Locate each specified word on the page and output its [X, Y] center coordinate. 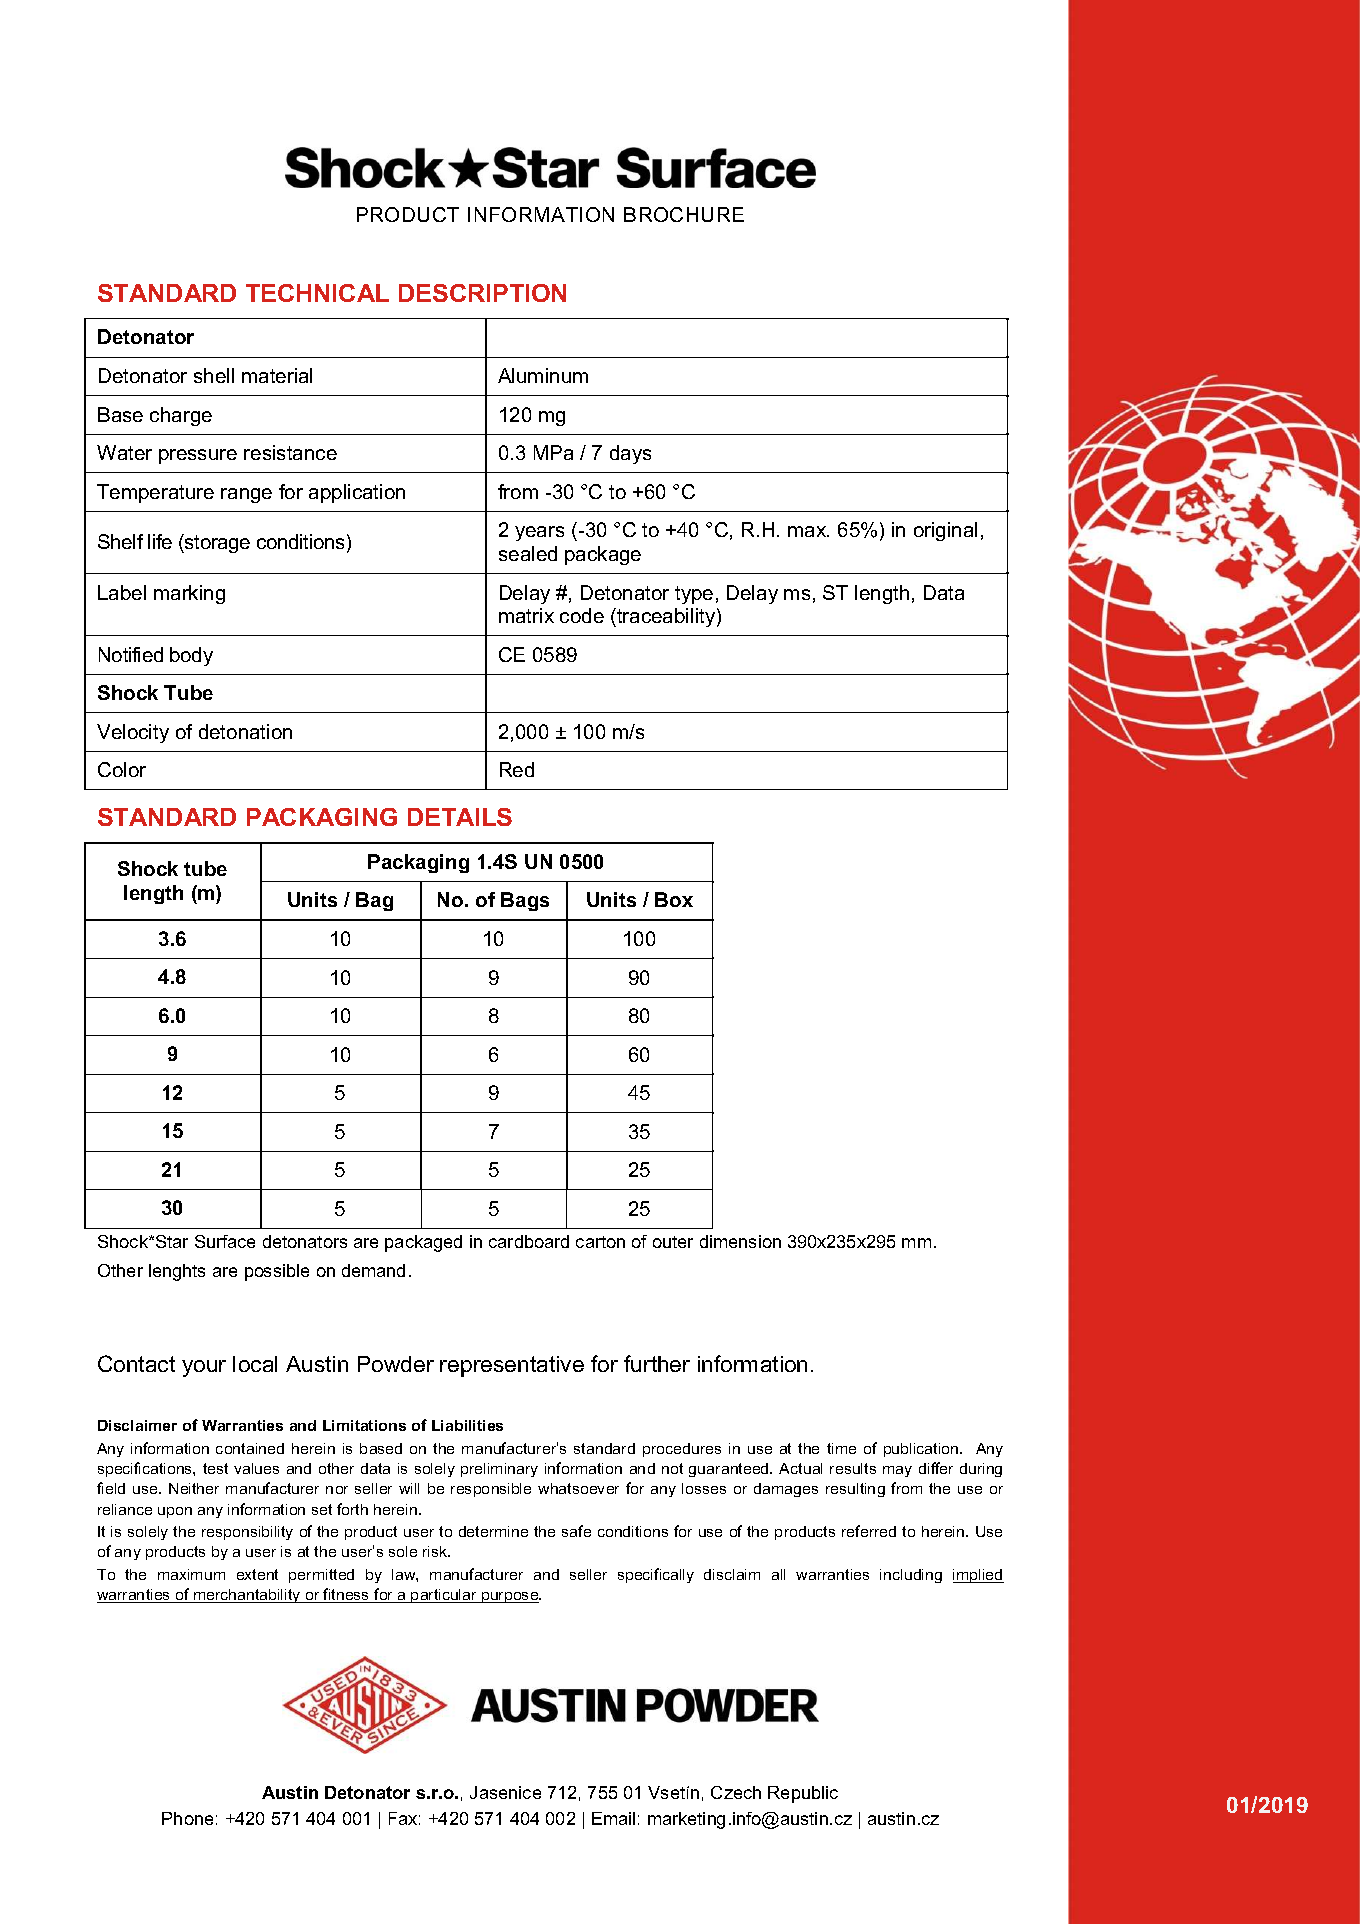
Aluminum [543, 375]
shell [214, 375]
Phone [187, 1818]
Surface [225, 1241]
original [945, 531]
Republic [803, 1794]
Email [613, 1818]
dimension [740, 1241]
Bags [525, 901]
